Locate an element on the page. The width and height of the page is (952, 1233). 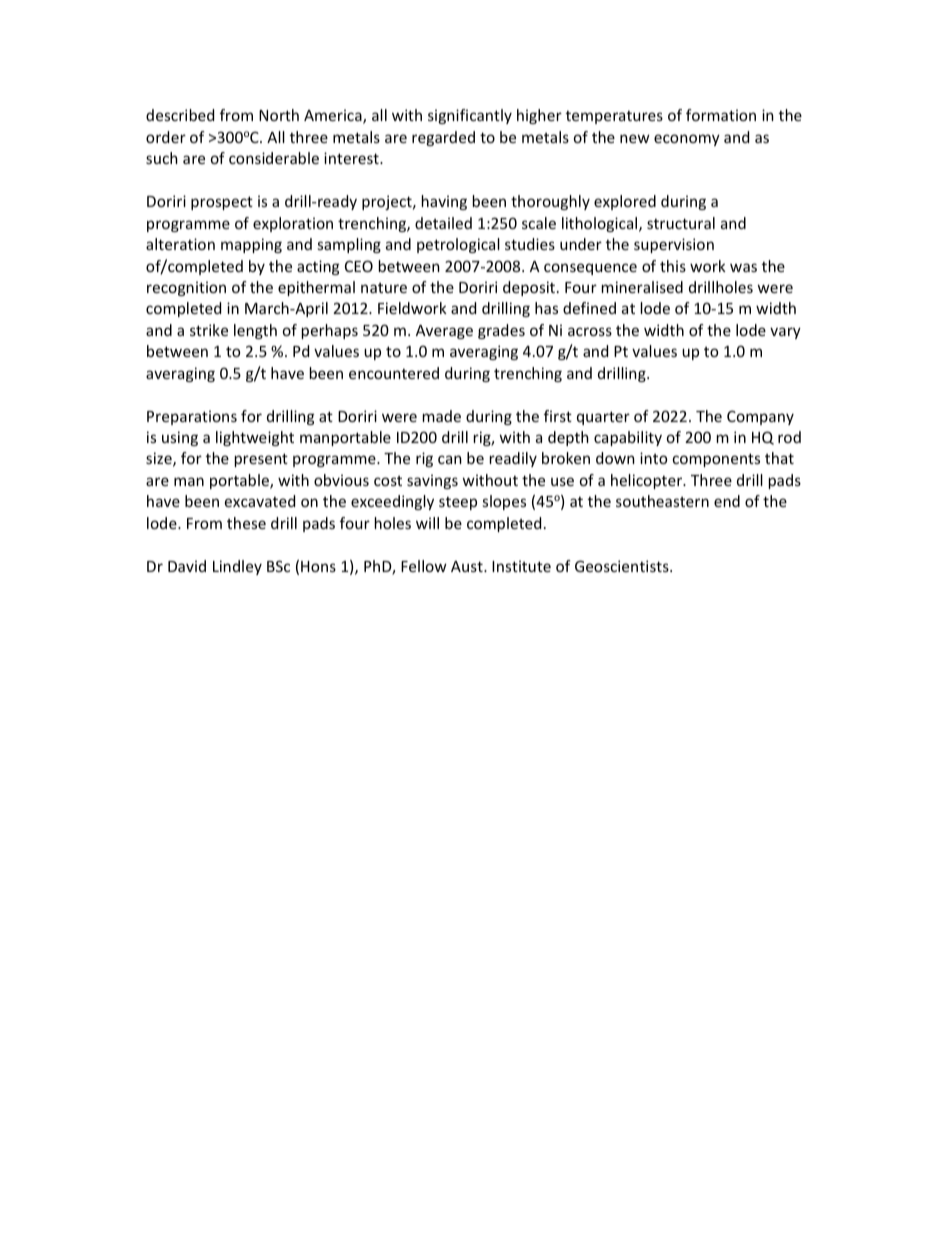
components is located at coordinates (716, 460).
